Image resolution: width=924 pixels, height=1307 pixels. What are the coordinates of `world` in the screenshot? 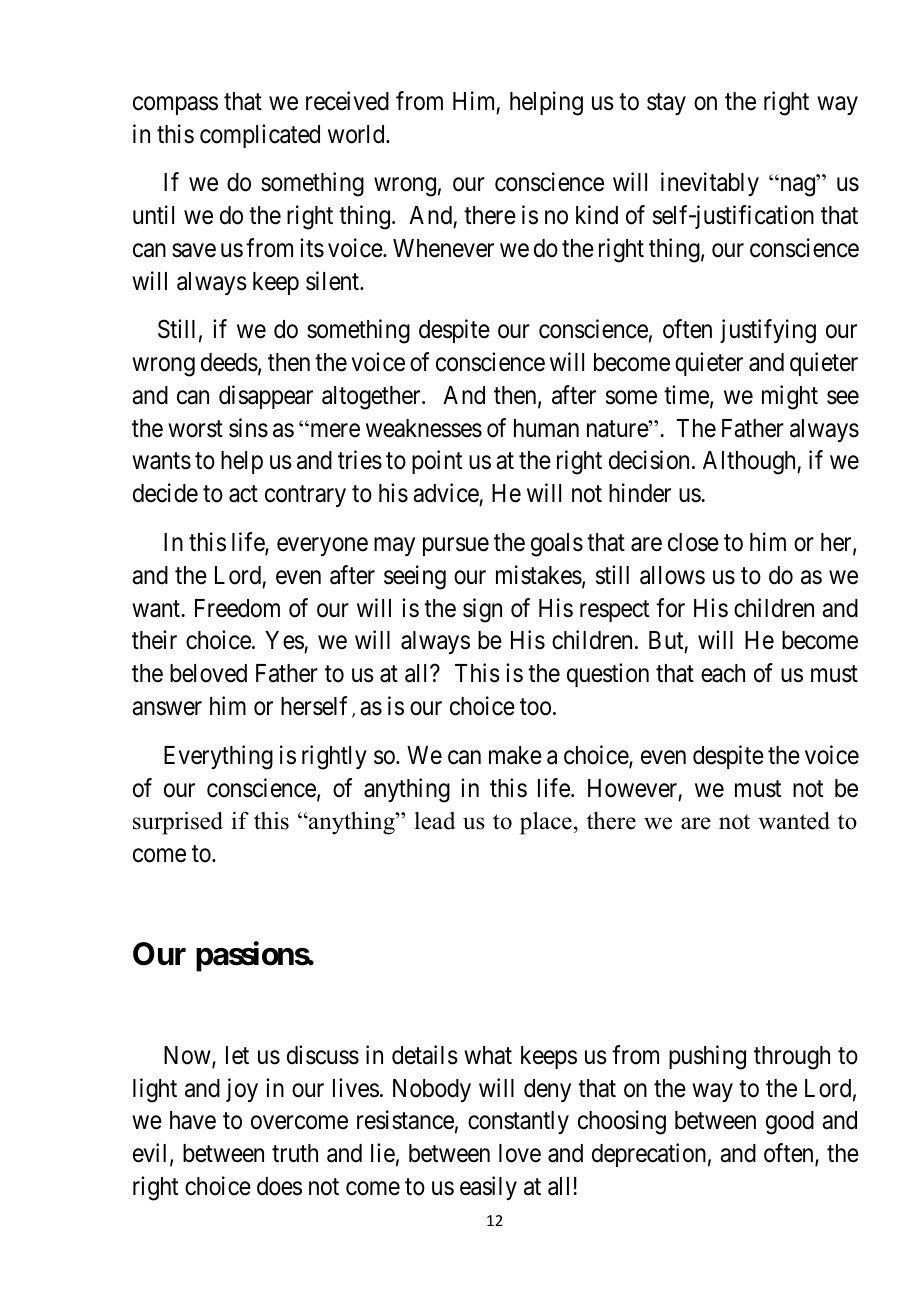 It's located at (357, 134).
